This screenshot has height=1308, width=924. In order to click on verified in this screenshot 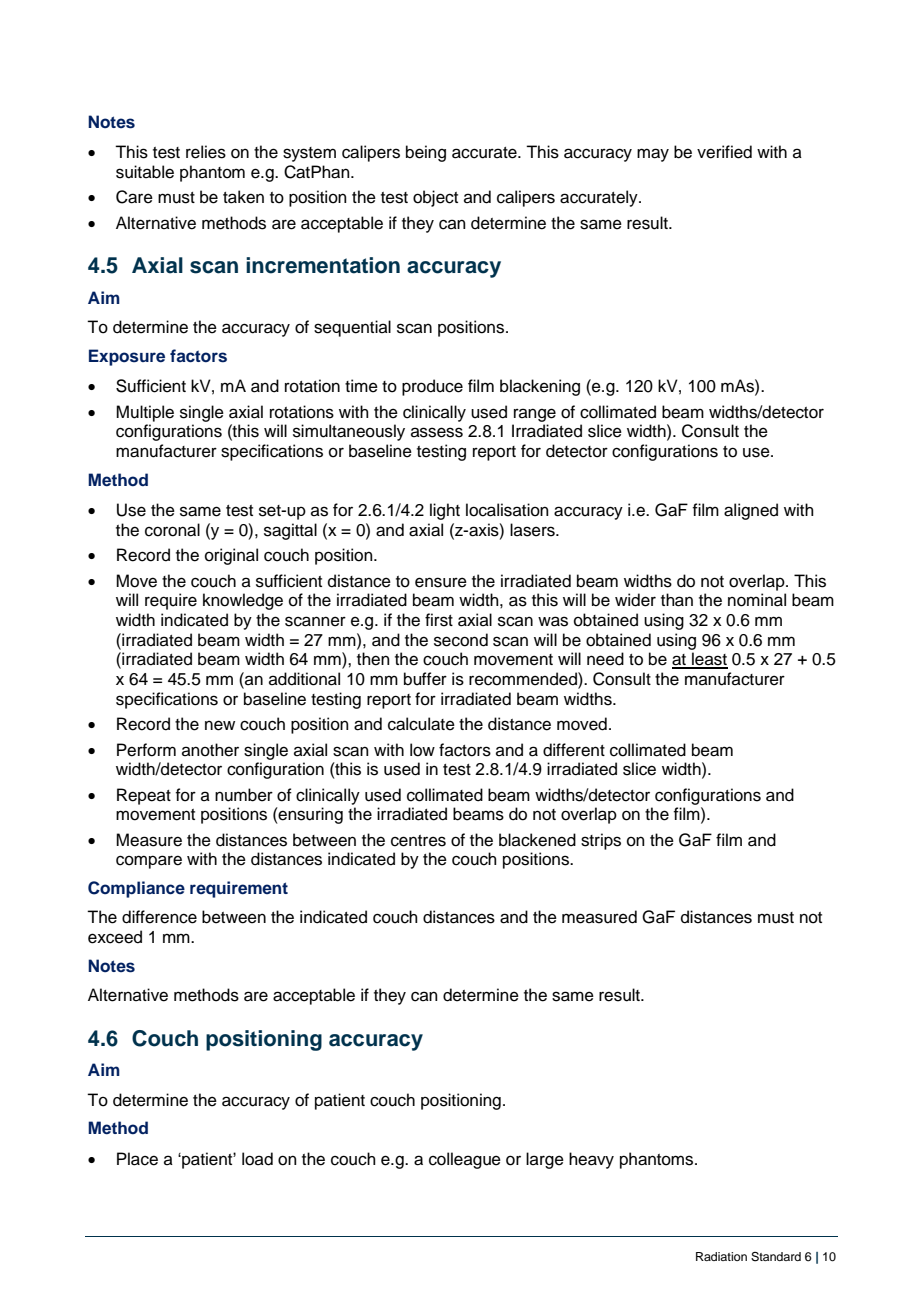, I will do `click(724, 152)`.
